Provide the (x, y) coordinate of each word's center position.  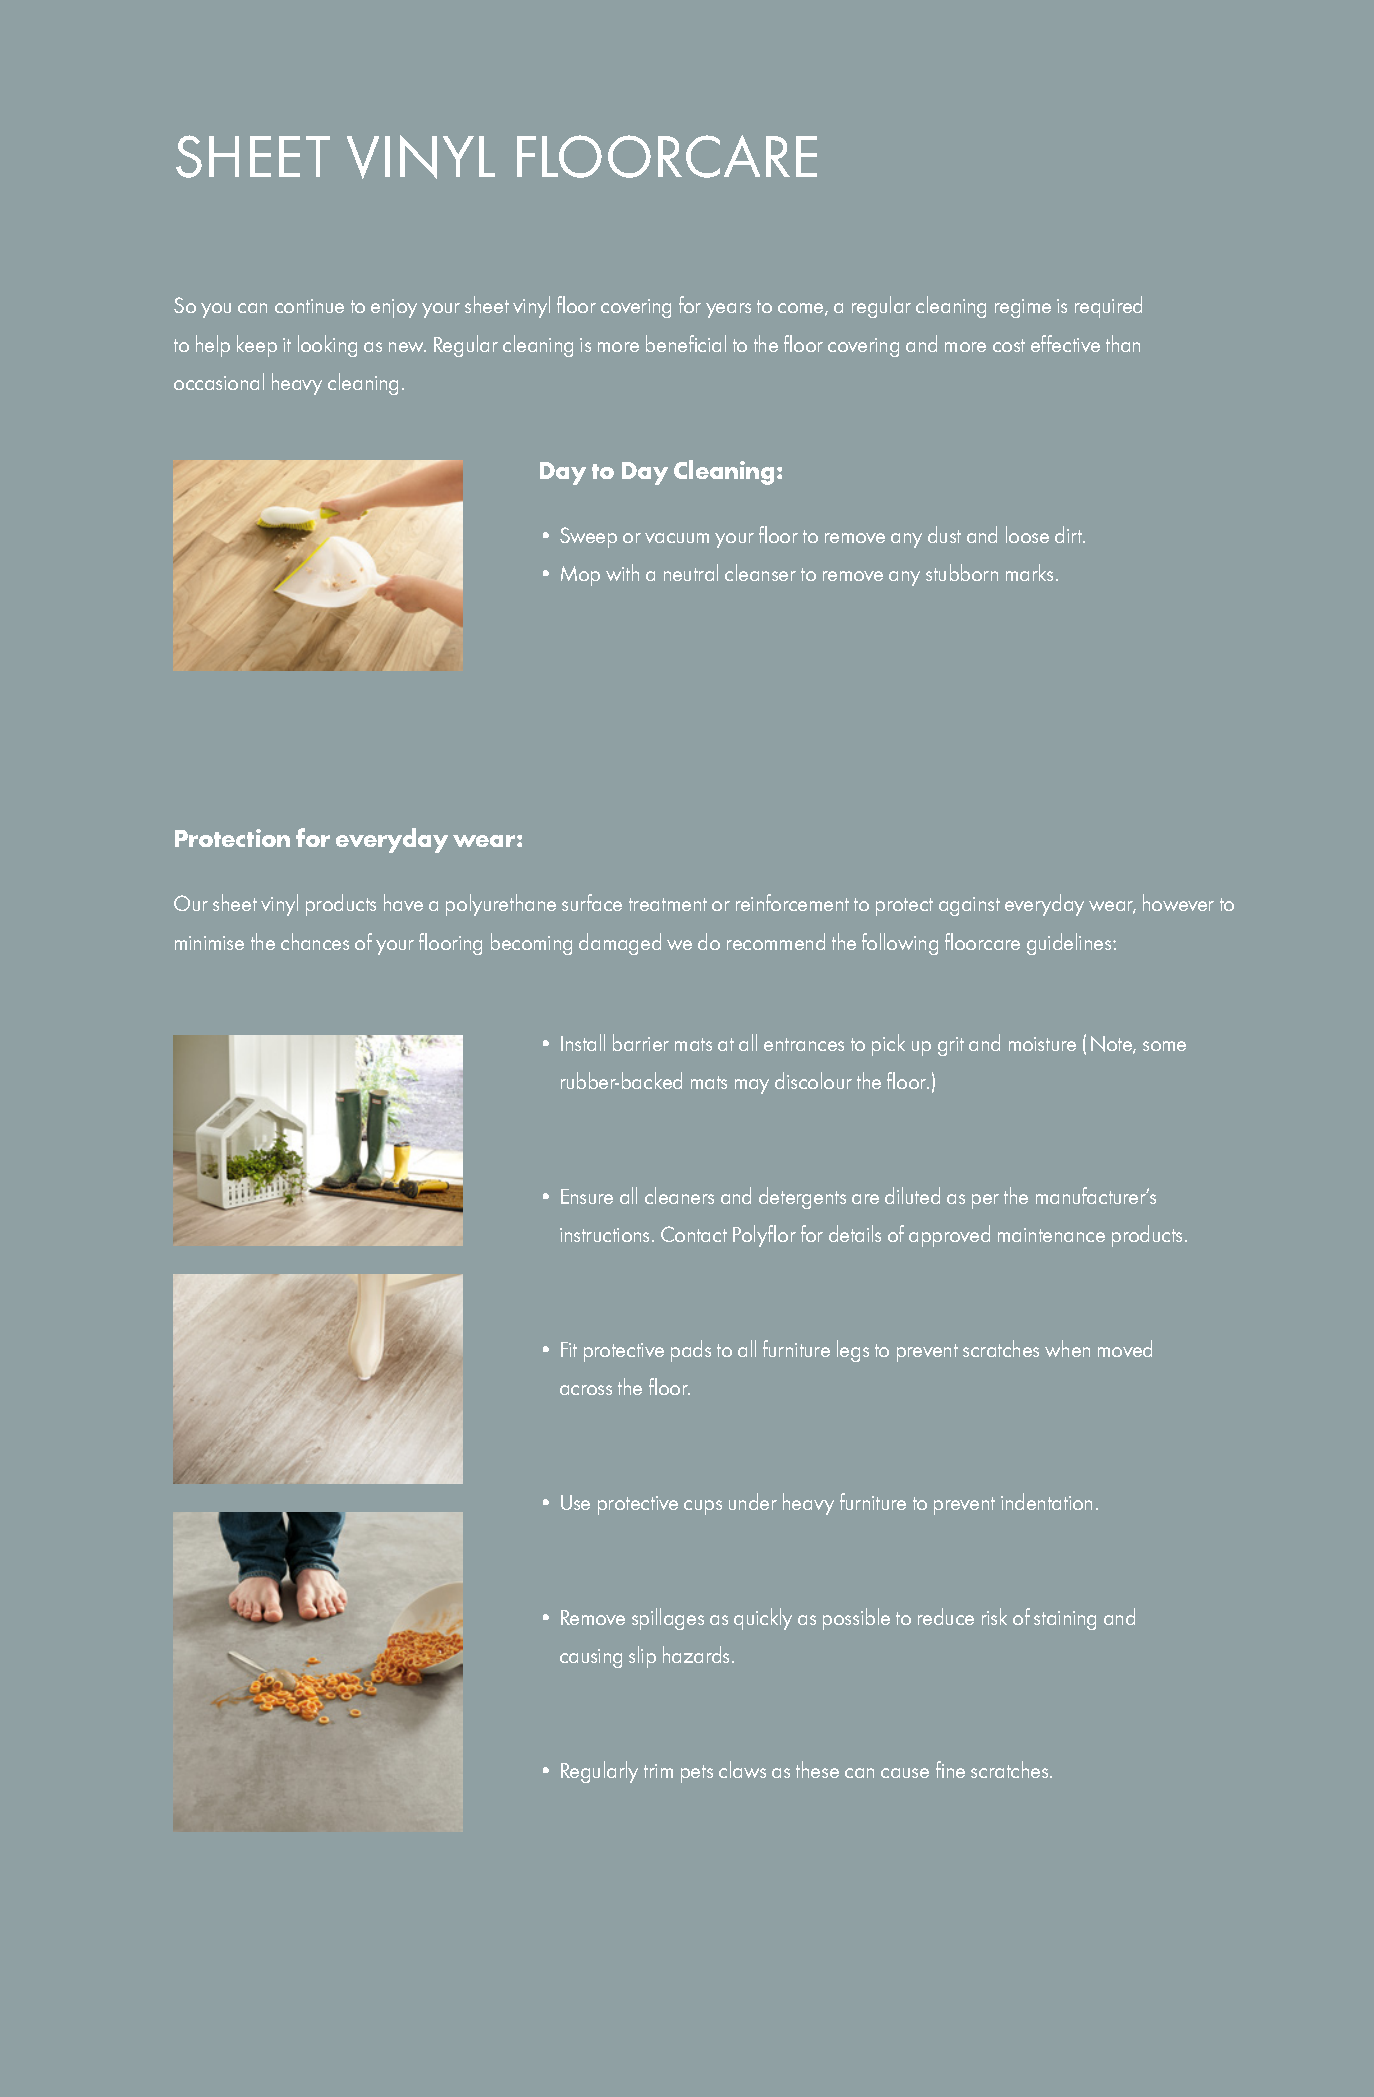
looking (327, 346)
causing (591, 1658)
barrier (641, 1042)
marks (1031, 572)
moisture (1042, 1044)
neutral (691, 572)
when (1067, 1348)
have (403, 902)
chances (315, 941)
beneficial (686, 343)
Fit (569, 1349)
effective (1065, 343)
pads (691, 1351)
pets (697, 1774)
